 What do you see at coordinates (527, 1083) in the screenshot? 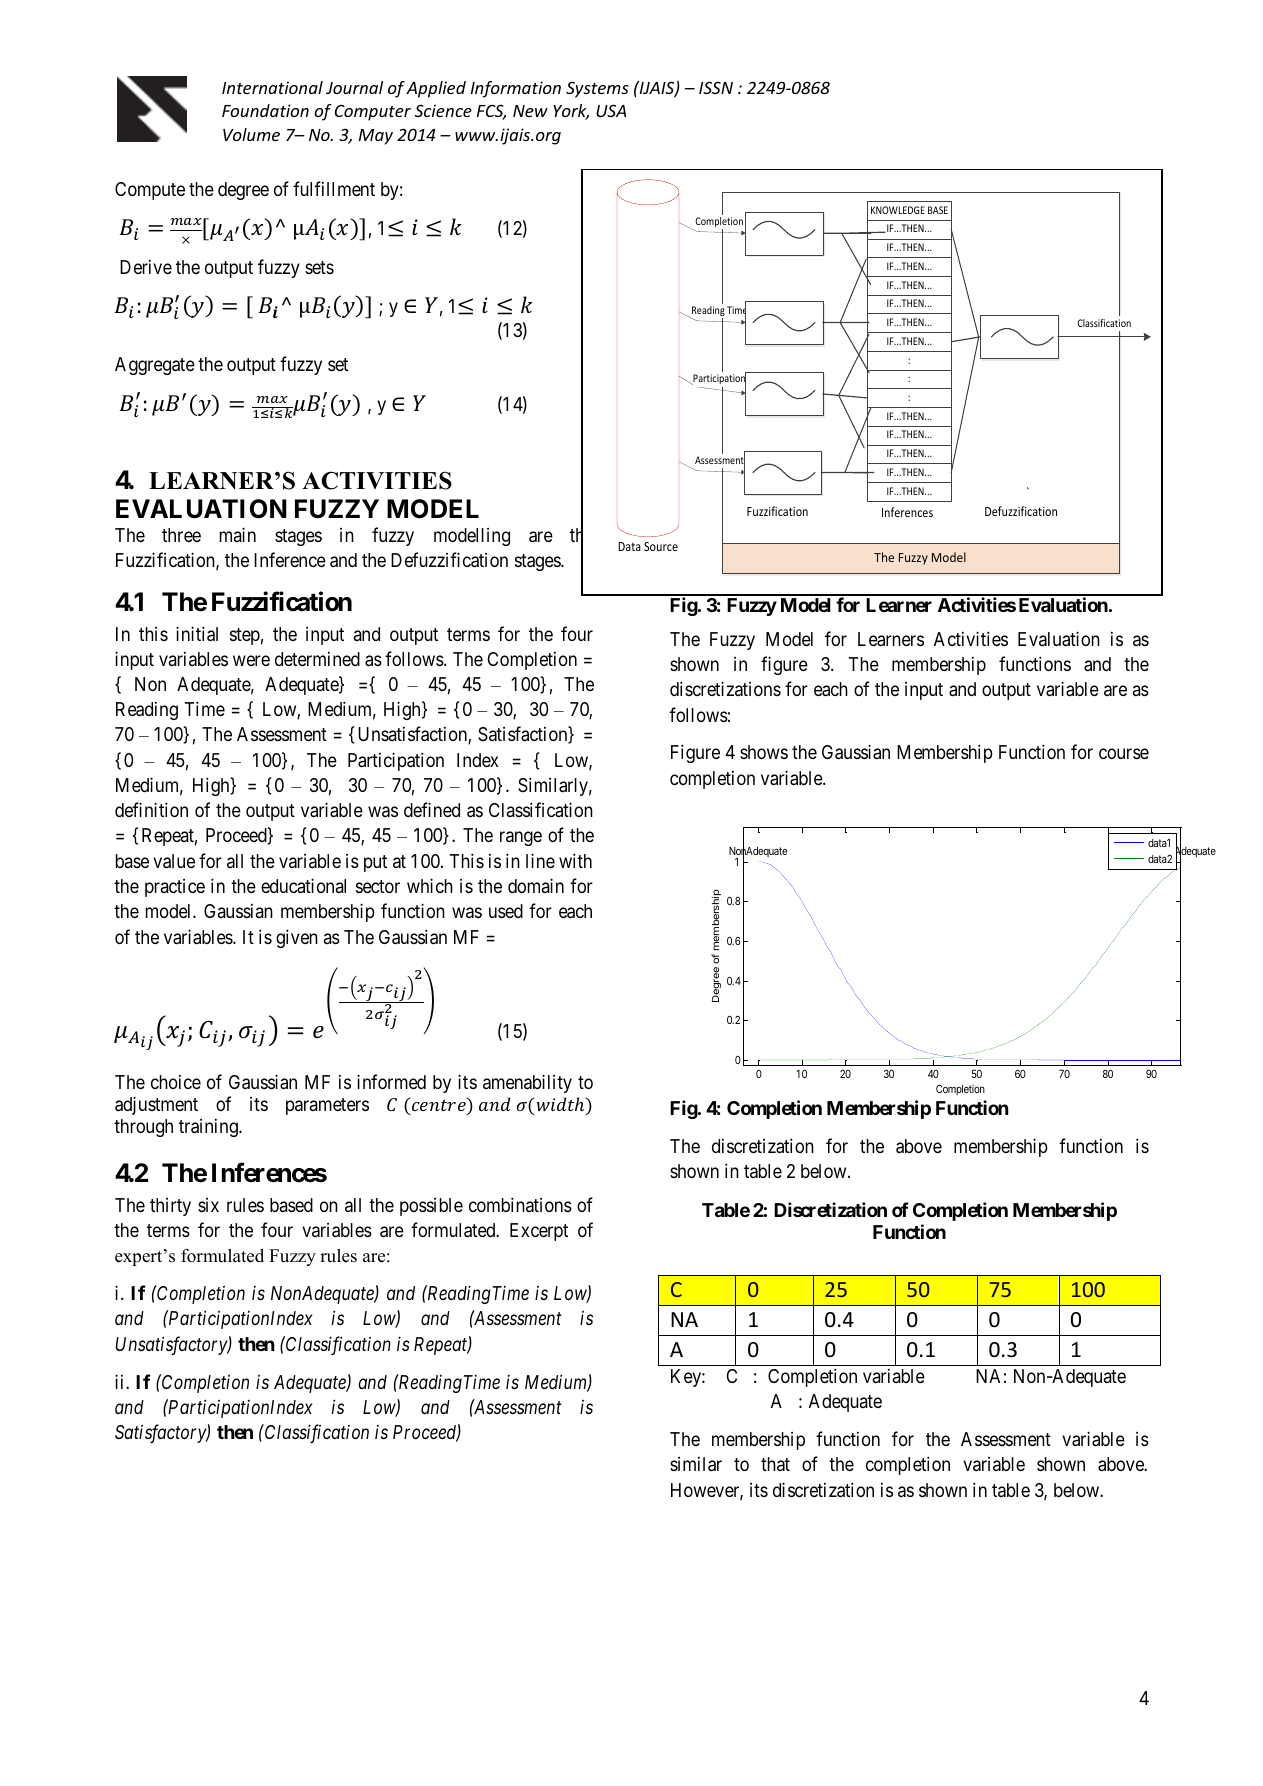
I see `amenability` at bounding box center [527, 1083].
